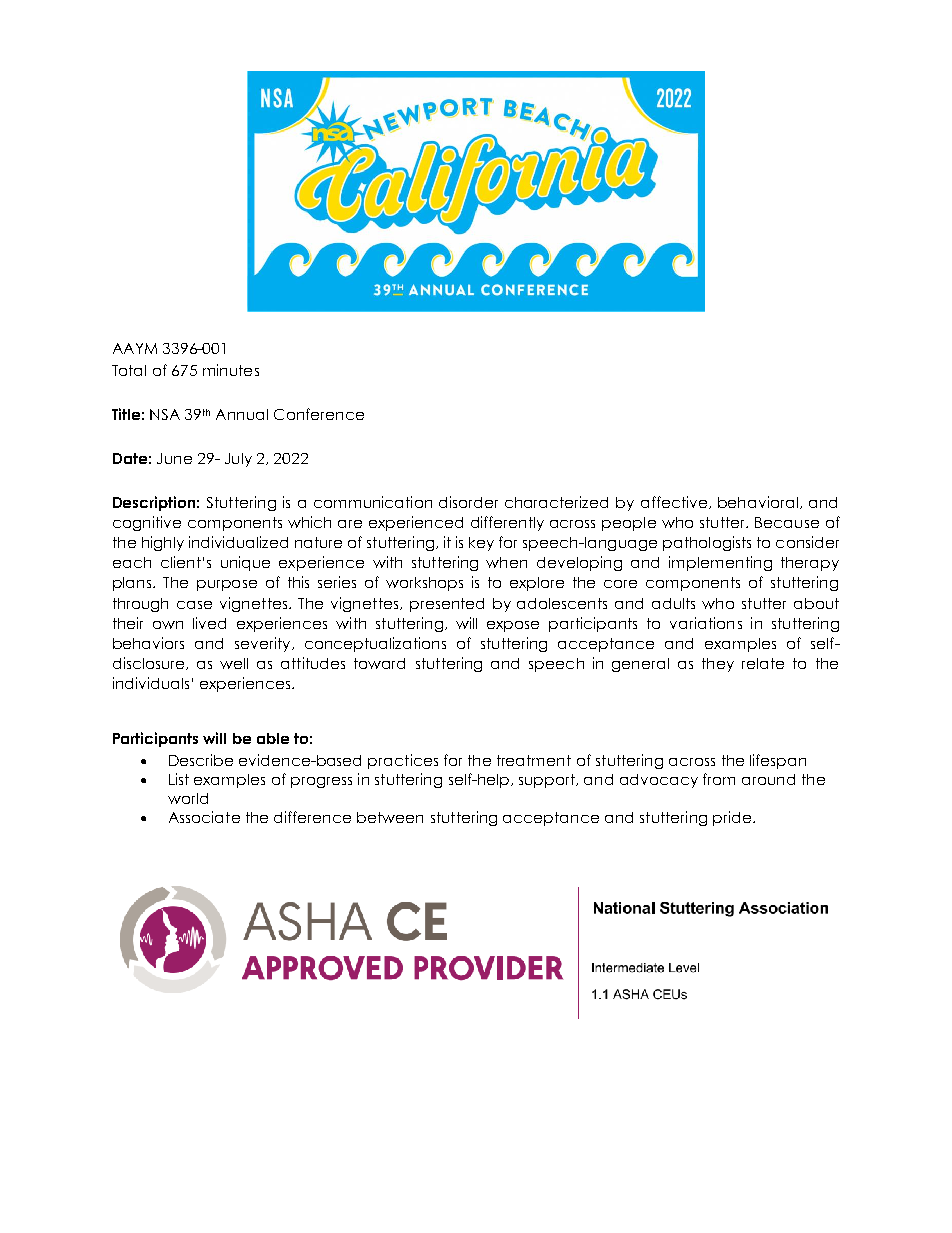  Describe the element at coordinates (673, 603) in the screenshot. I see `adults` at that location.
